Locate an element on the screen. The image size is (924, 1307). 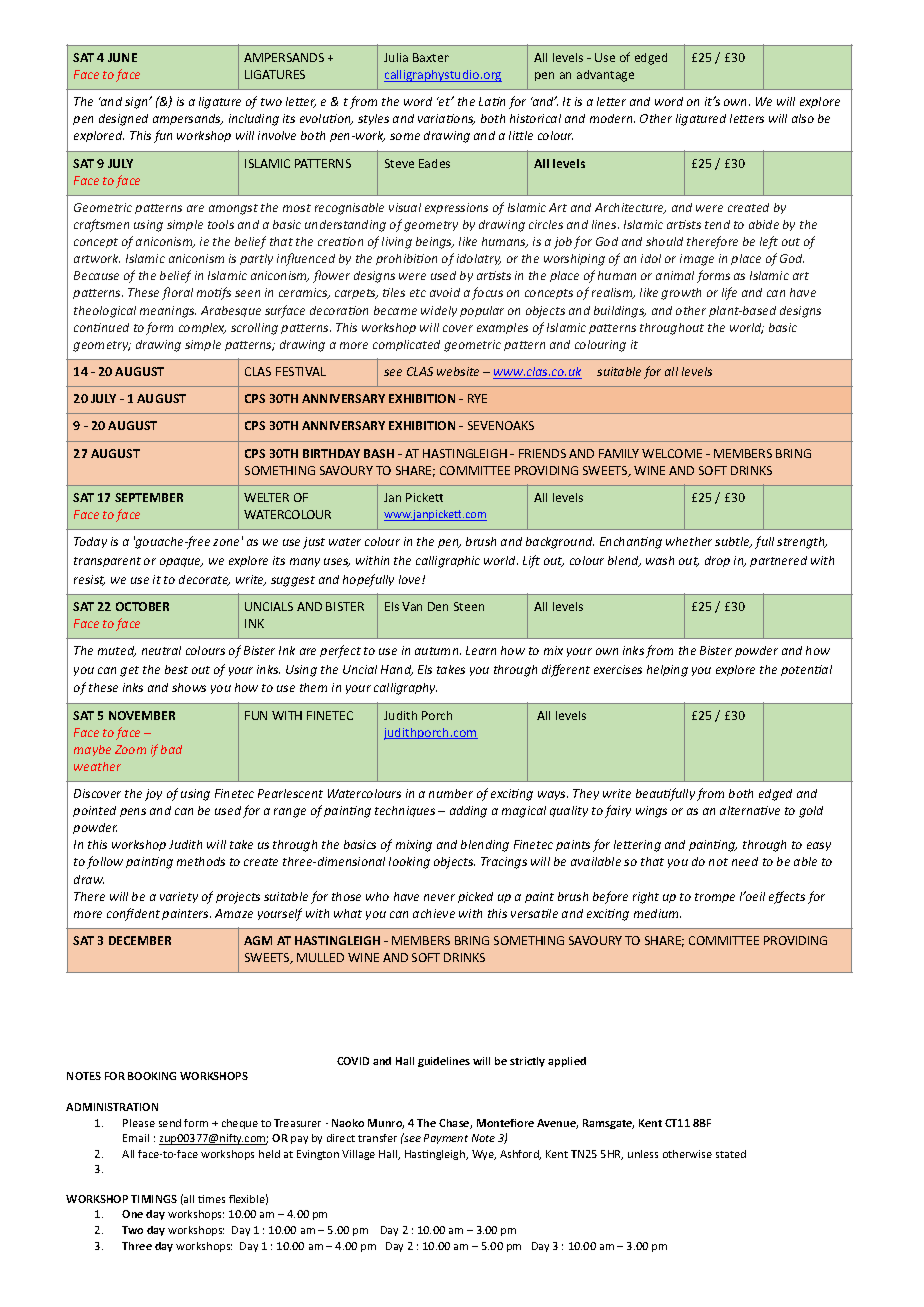
Wye is located at coordinates (484, 1155).
